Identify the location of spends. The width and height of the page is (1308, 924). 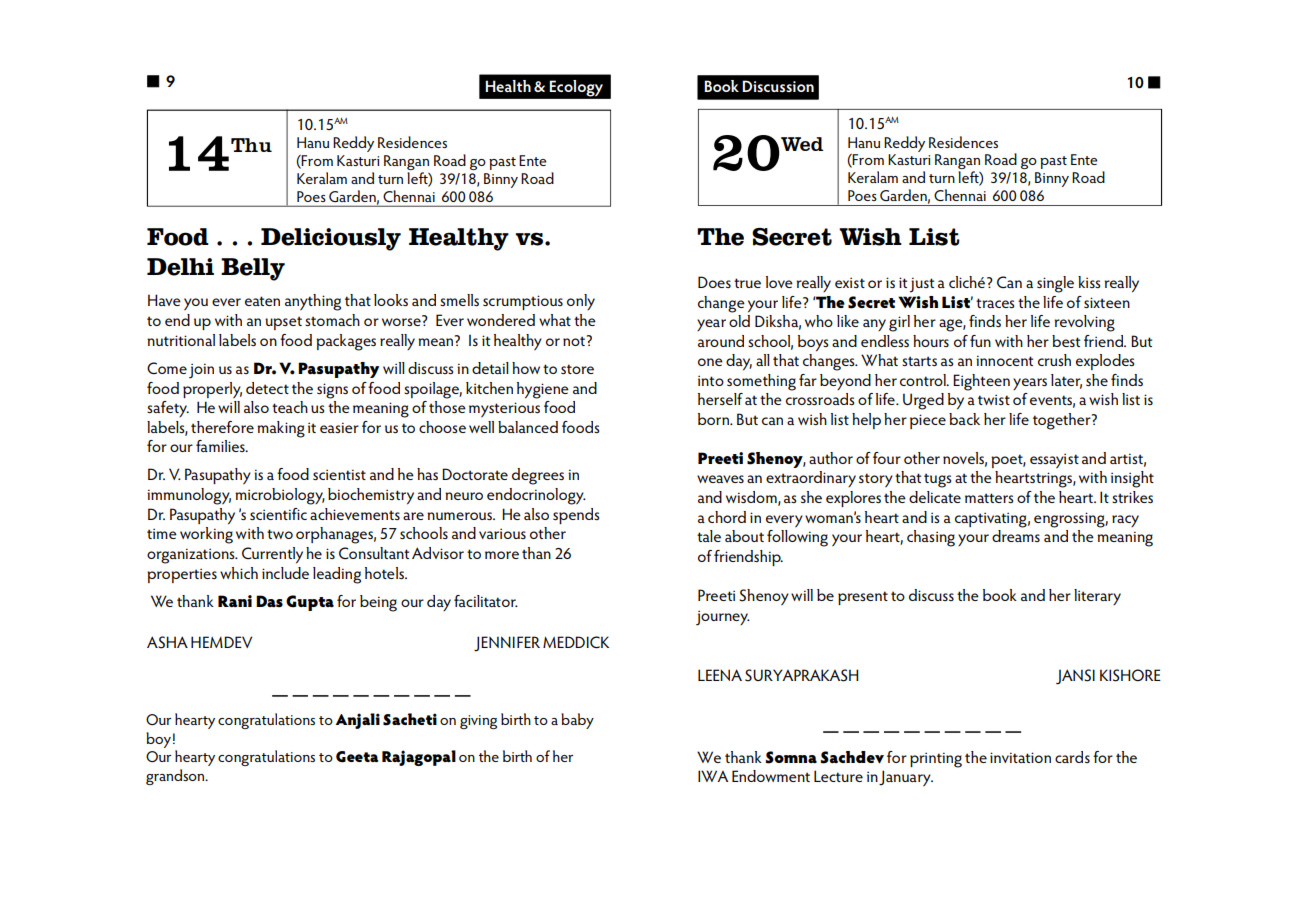
(576, 516).
